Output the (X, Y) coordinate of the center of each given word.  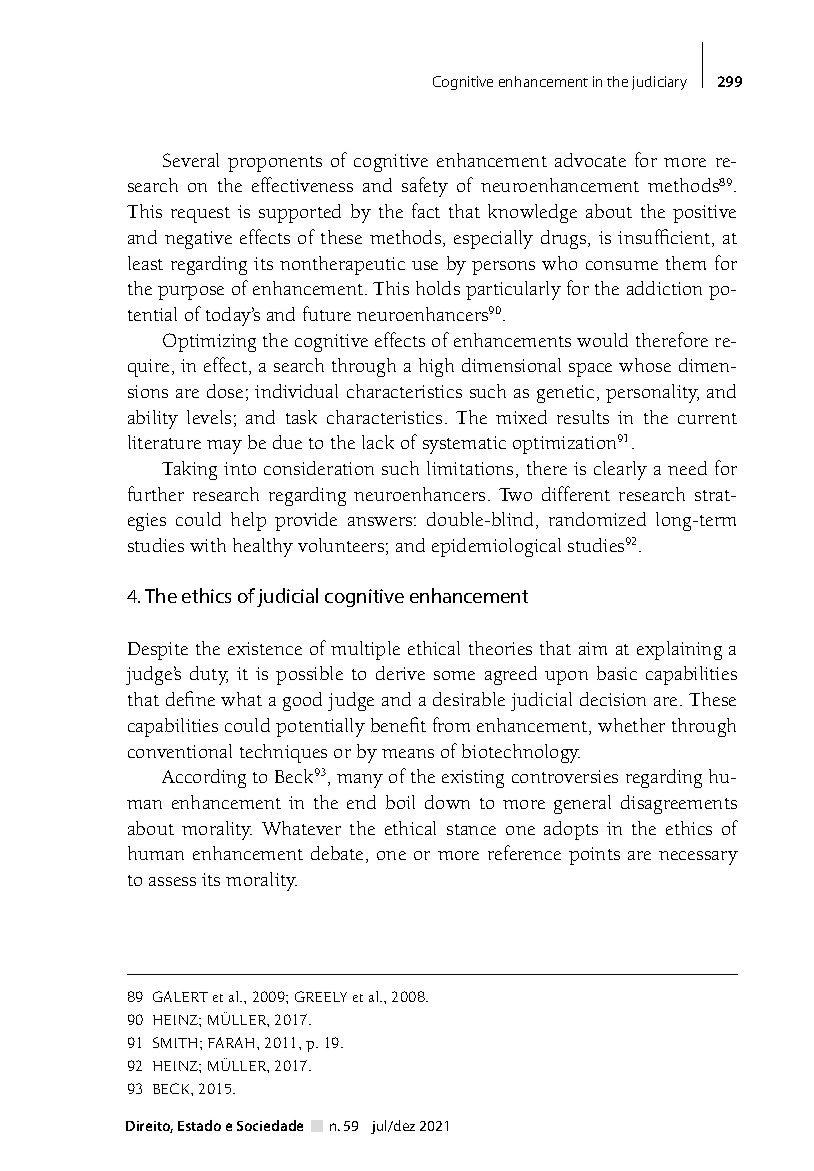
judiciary (659, 83)
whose (645, 365)
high (436, 367)
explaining (679, 650)
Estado (199, 1125)
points (594, 856)
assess (172, 881)
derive (400, 673)
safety (425, 187)
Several (191, 160)
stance (471, 829)
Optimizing (209, 342)
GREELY (321, 996)
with (208, 545)
